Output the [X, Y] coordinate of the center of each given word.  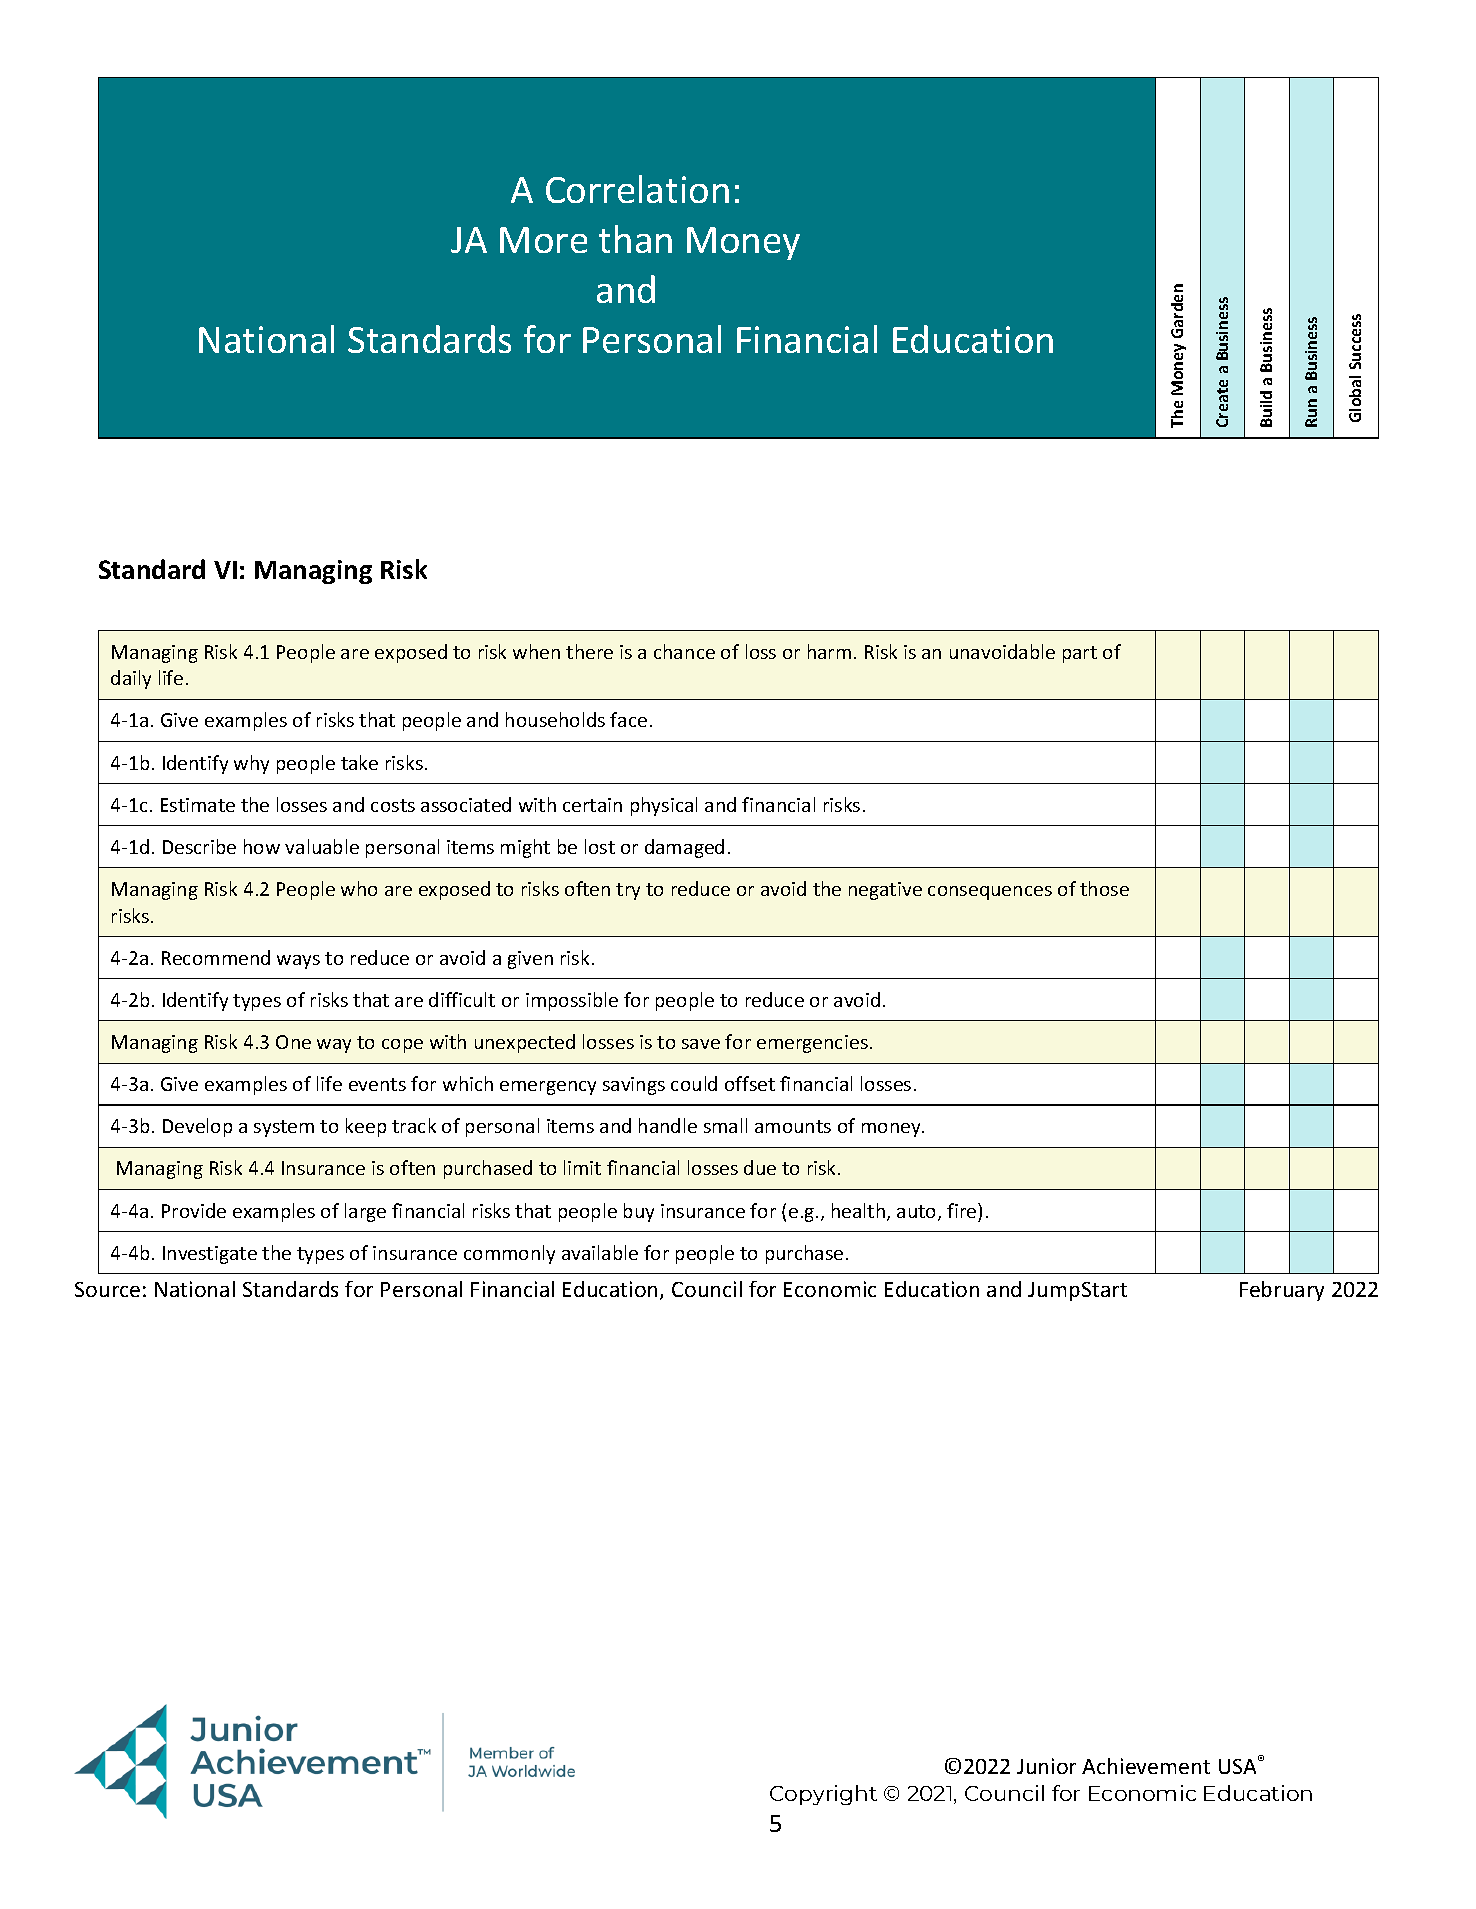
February [1282, 1291]
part [1080, 654]
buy [639, 1212]
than [635, 239]
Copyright [823, 1795]
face [628, 719]
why [251, 764]
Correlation [637, 189]
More [543, 240]
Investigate [210, 1255]
